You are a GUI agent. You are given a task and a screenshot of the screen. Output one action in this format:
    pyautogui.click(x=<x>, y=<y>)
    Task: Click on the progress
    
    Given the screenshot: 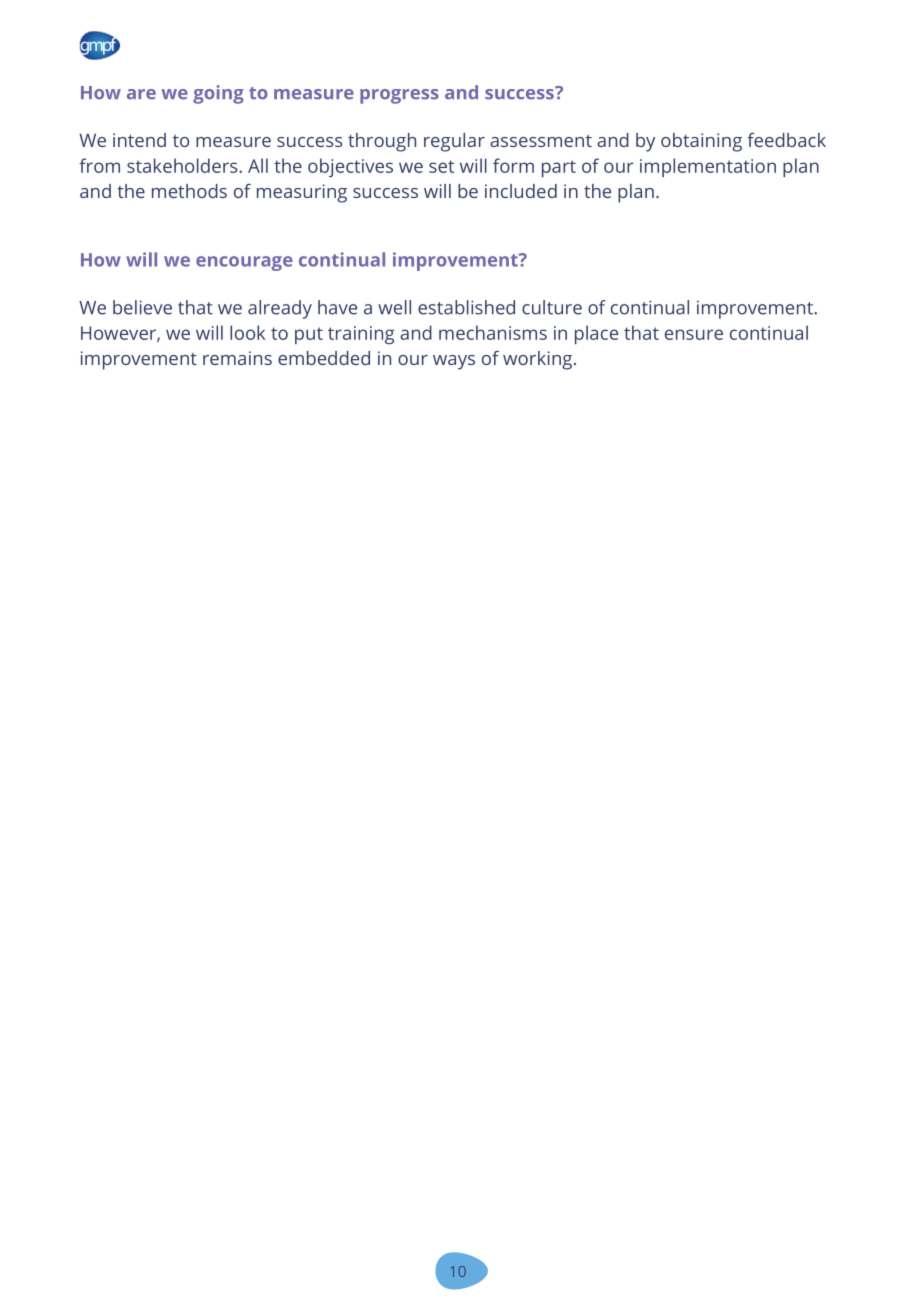 What is the action you would take?
    pyautogui.click(x=399, y=96)
